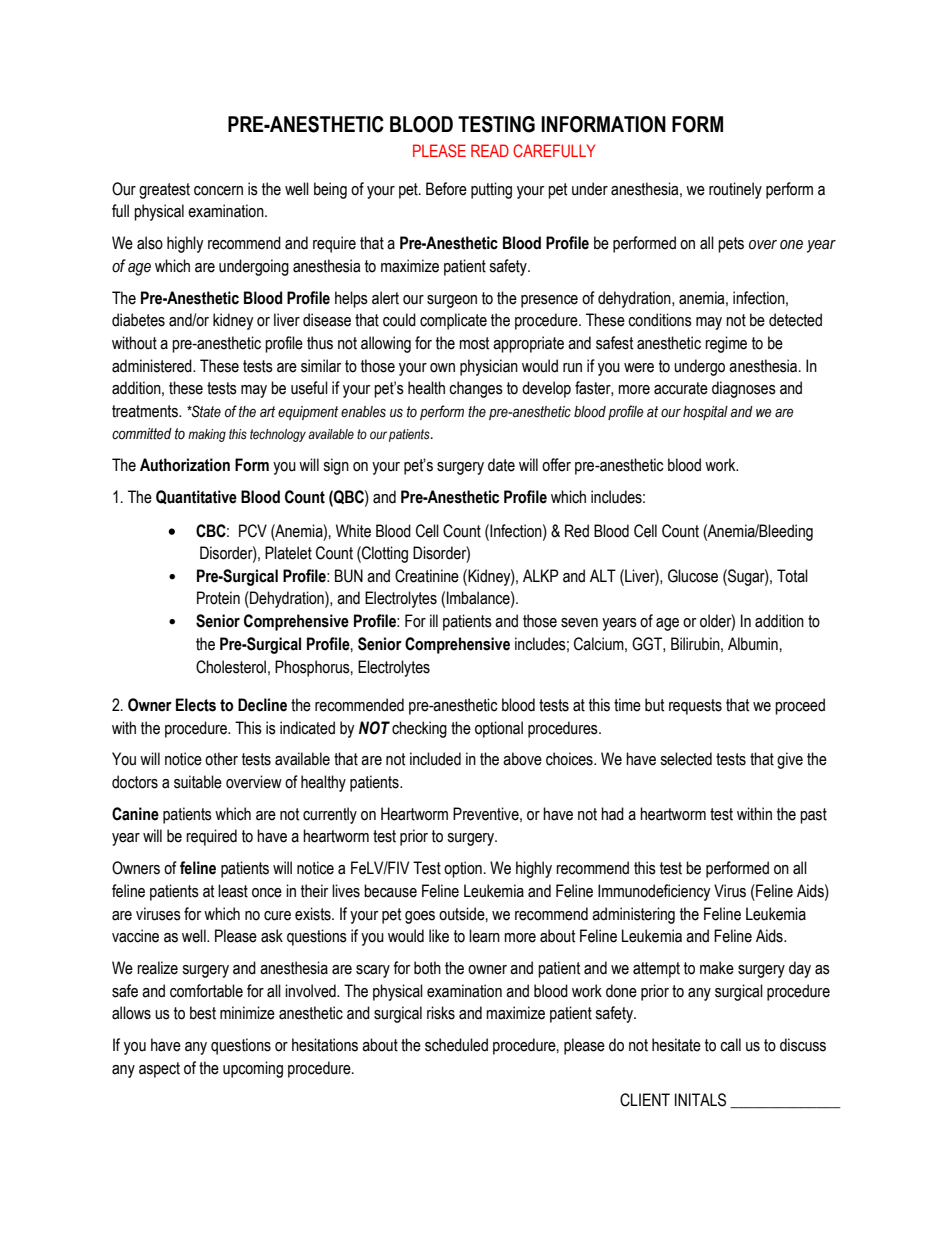  Describe the element at coordinates (693, 576) in the document. I see `Glucose` at that location.
